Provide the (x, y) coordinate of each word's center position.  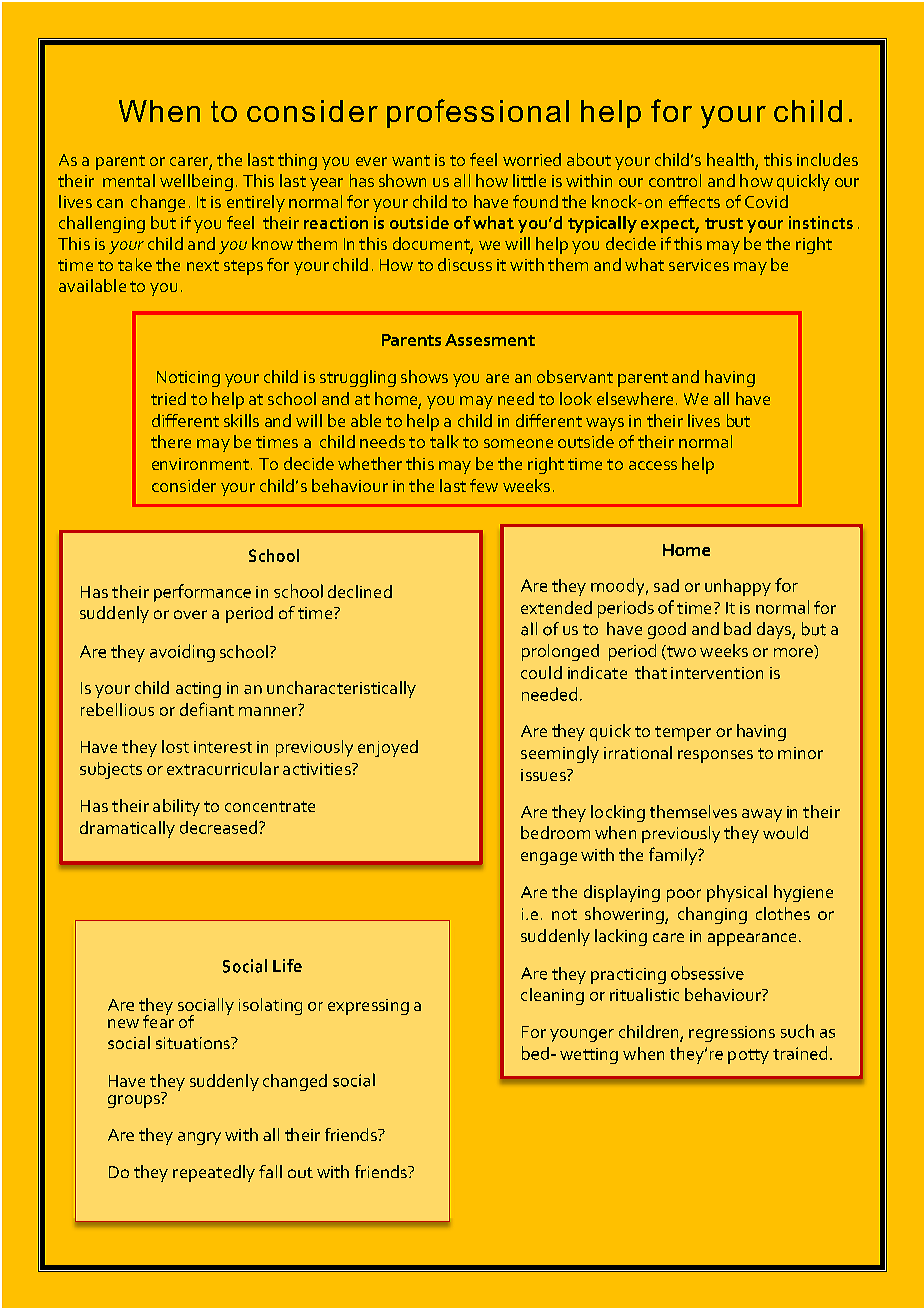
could (541, 672)
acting (198, 690)
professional (478, 113)
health (731, 161)
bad (737, 628)
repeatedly (214, 1173)
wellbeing (196, 182)
